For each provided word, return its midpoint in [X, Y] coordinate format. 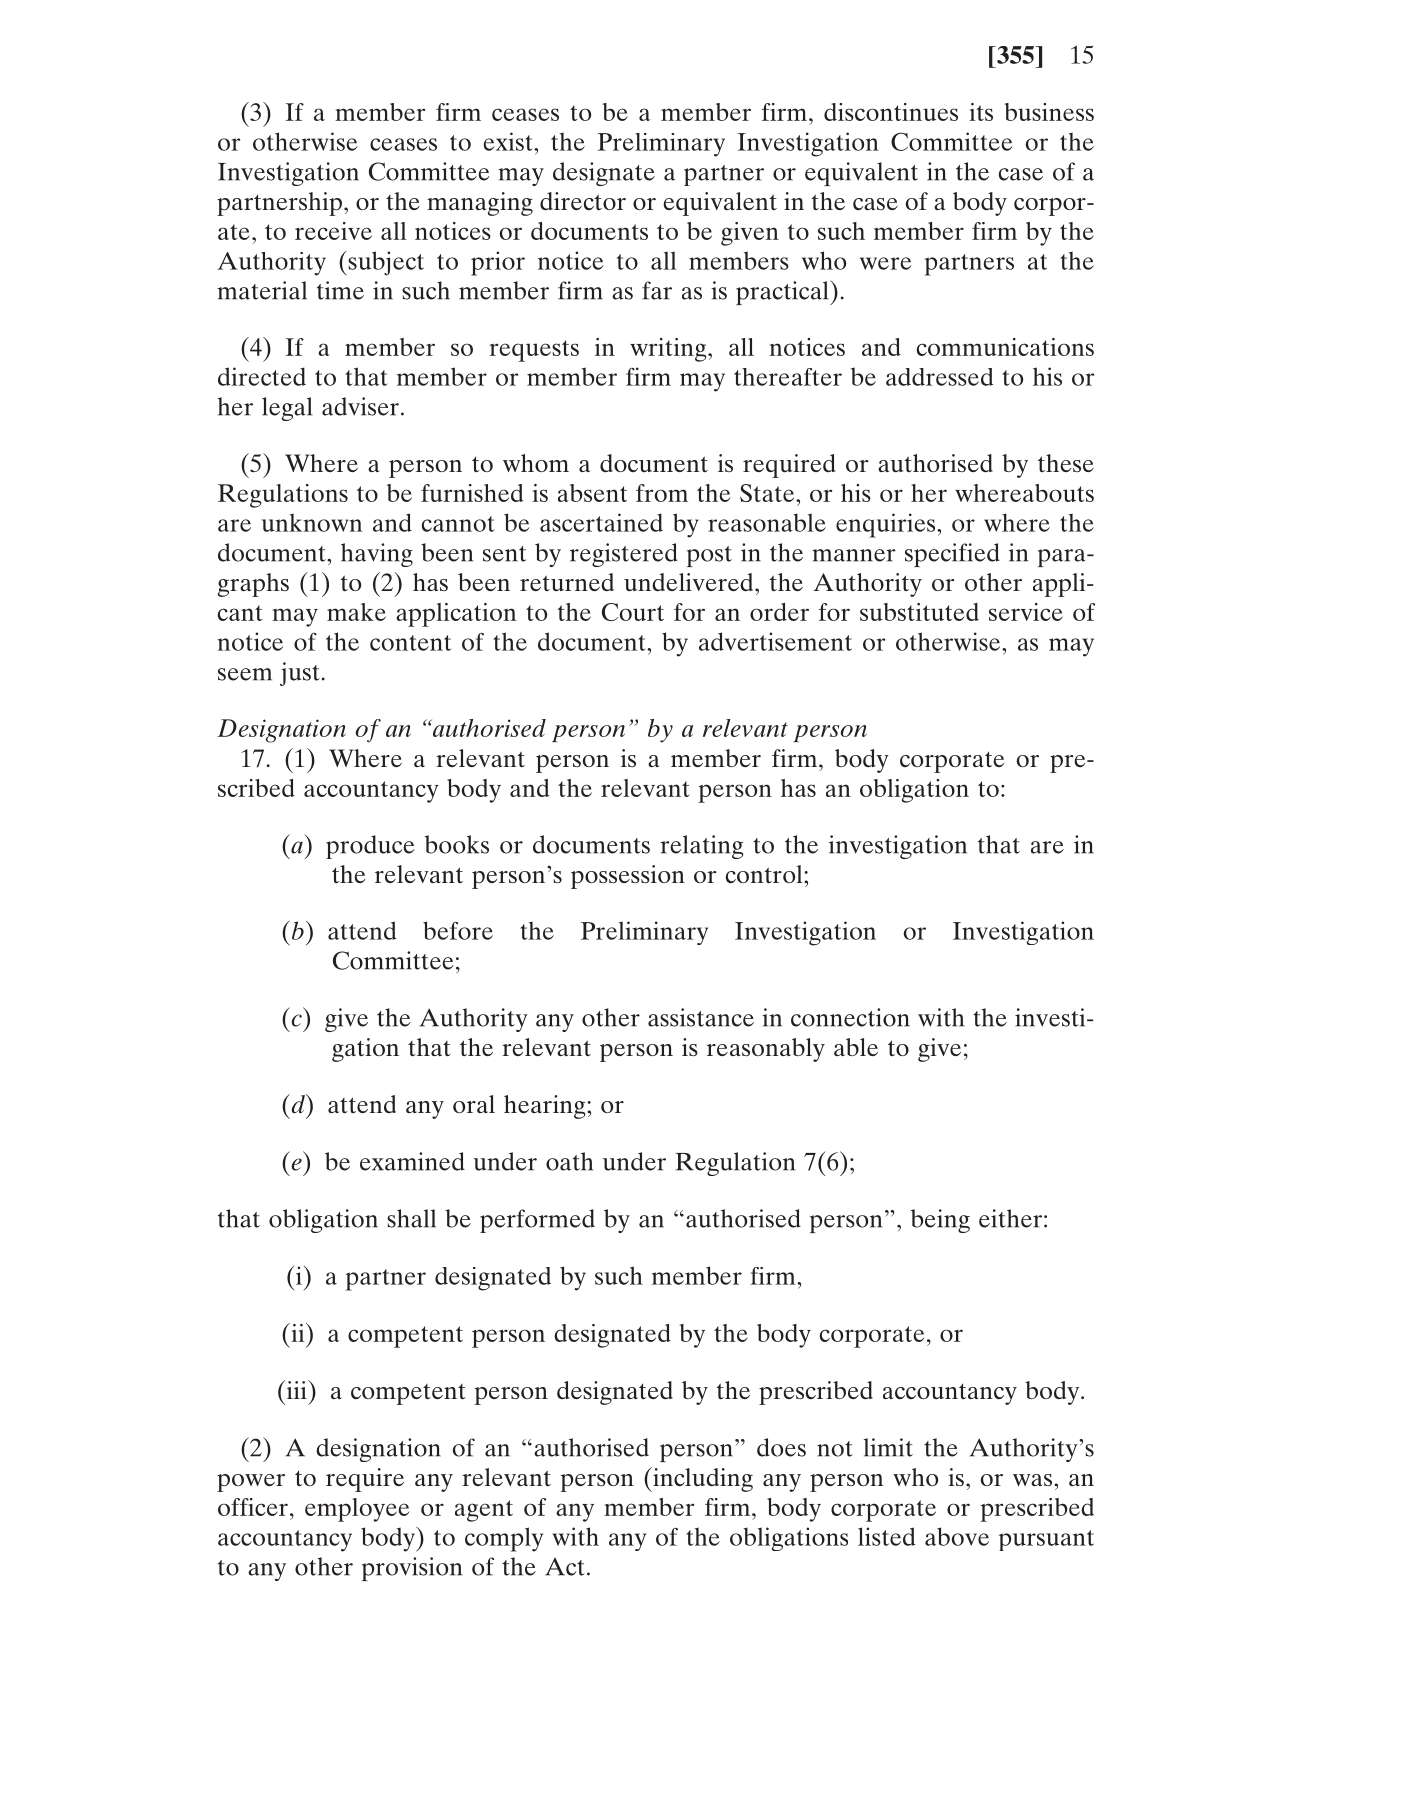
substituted [919, 612]
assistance [701, 1017]
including [702, 1479]
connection [850, 1017]
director [583, 201]
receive [333, 231]
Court [633, 612]
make [356, 612]
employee [357, 1510]
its [981, 112]
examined [412, 1161]
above [957, 1536]
